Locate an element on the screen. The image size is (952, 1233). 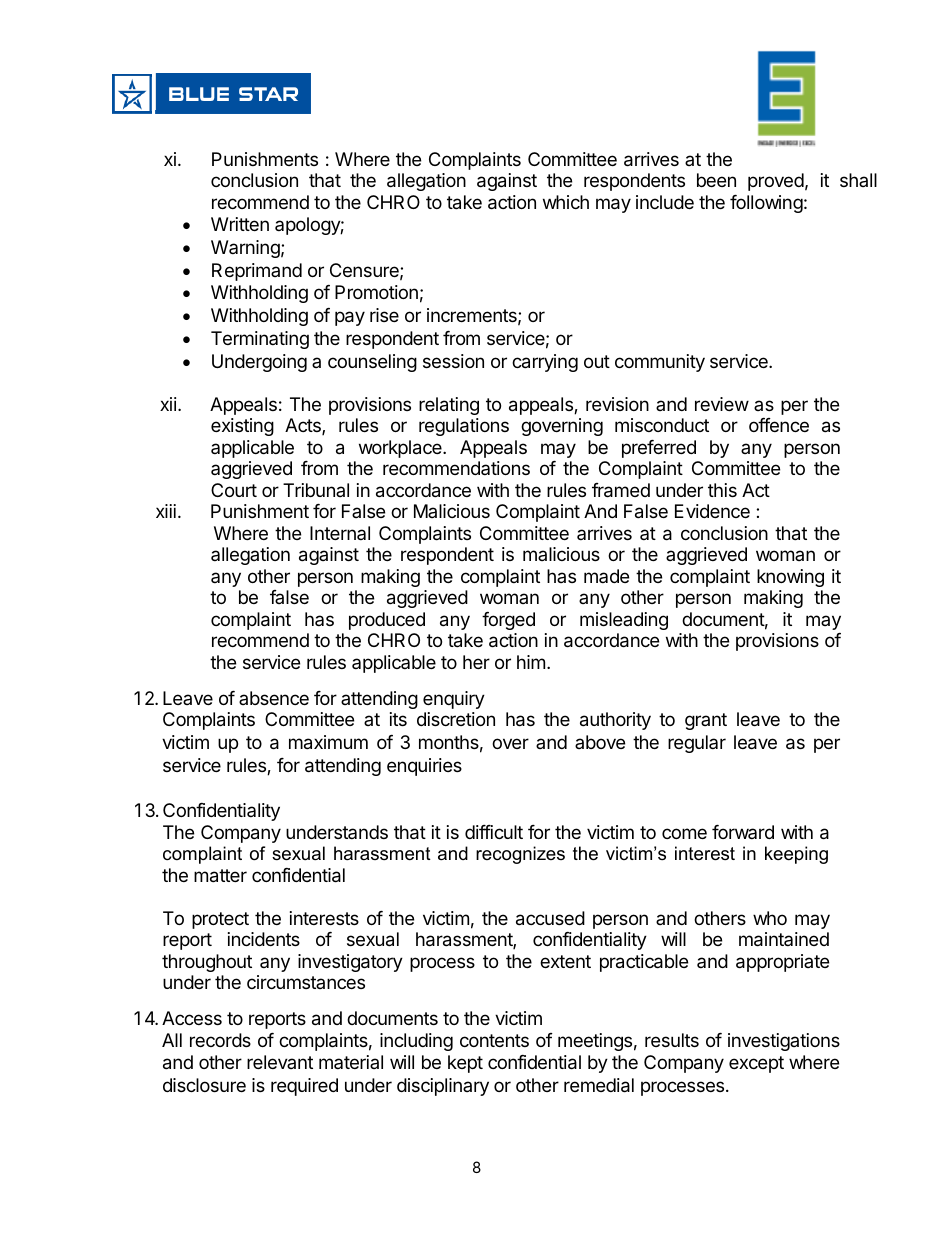
Written is located at coordinates (240, 224).
